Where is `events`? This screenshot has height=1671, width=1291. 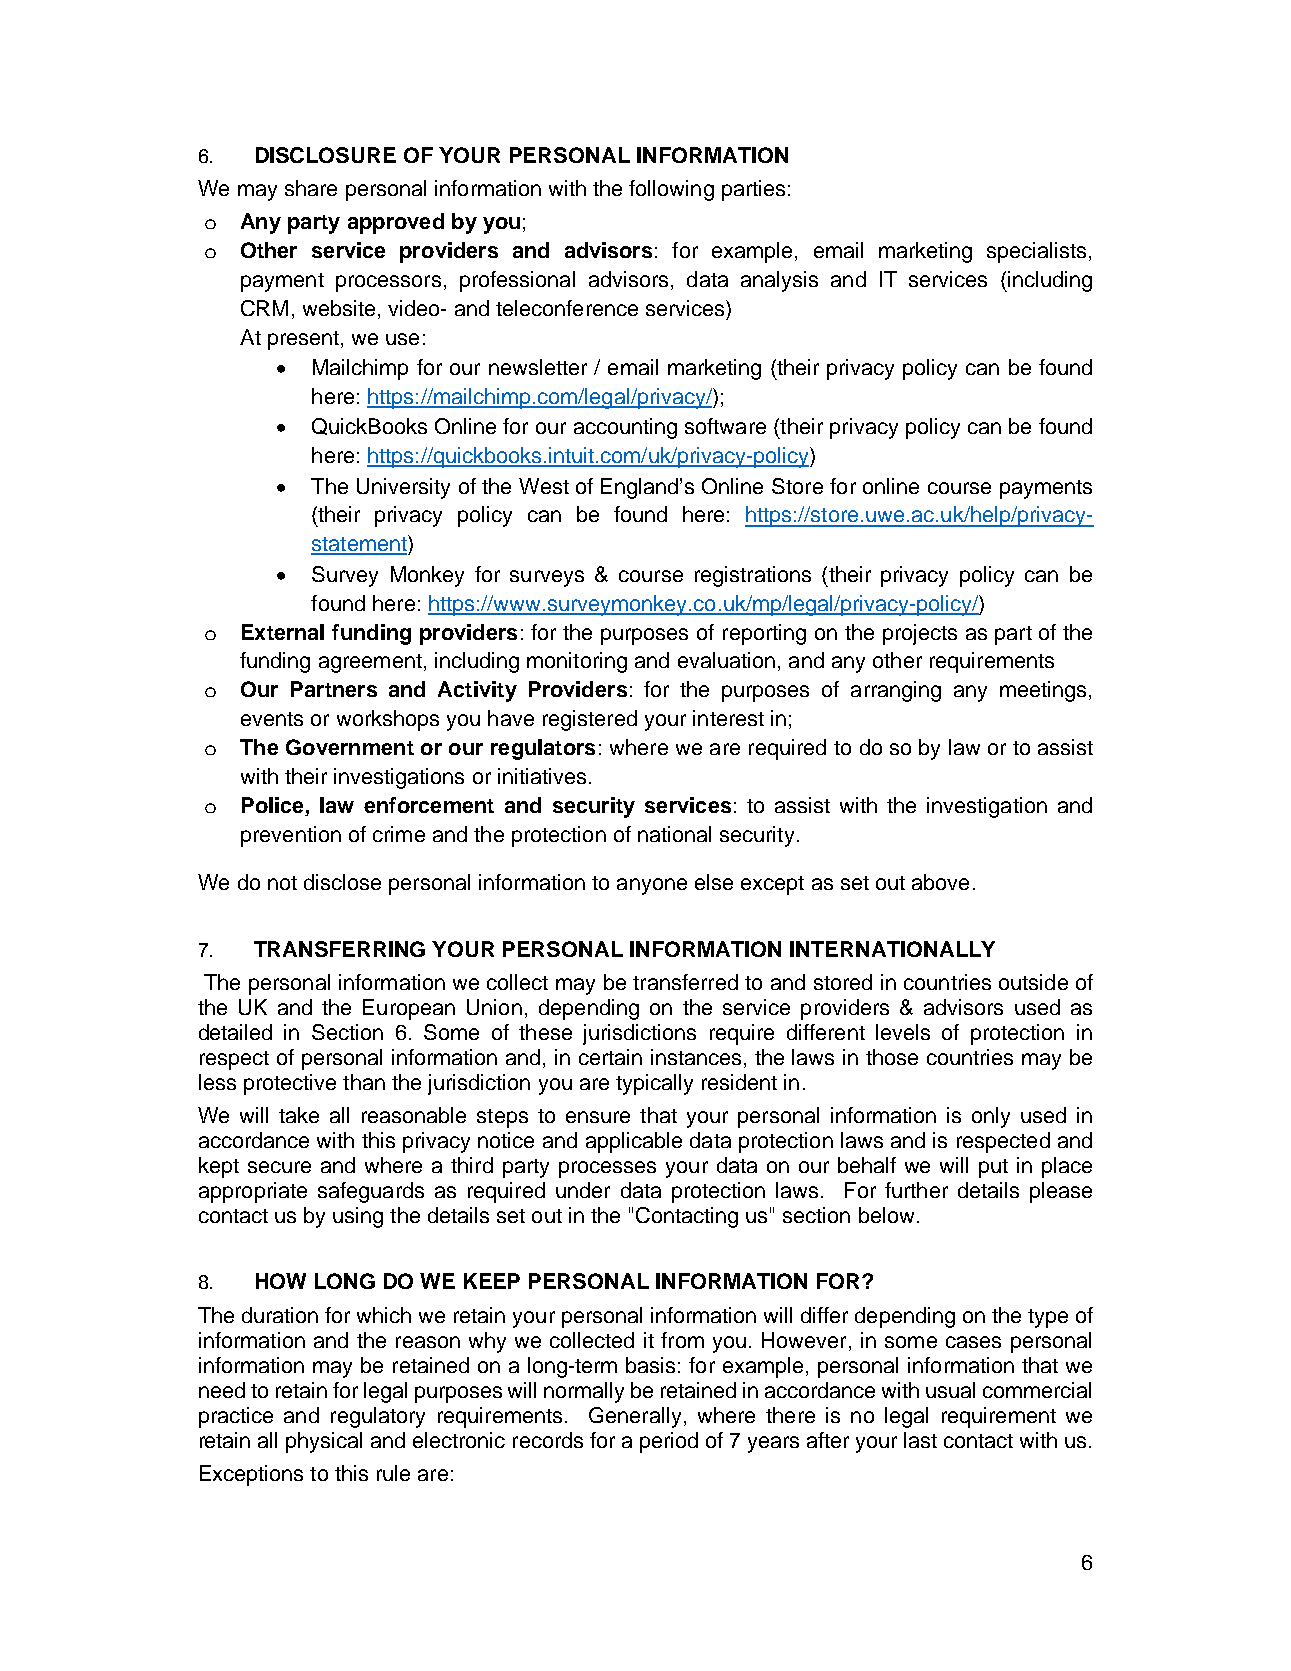 events is located at coordinates (272, 719).
